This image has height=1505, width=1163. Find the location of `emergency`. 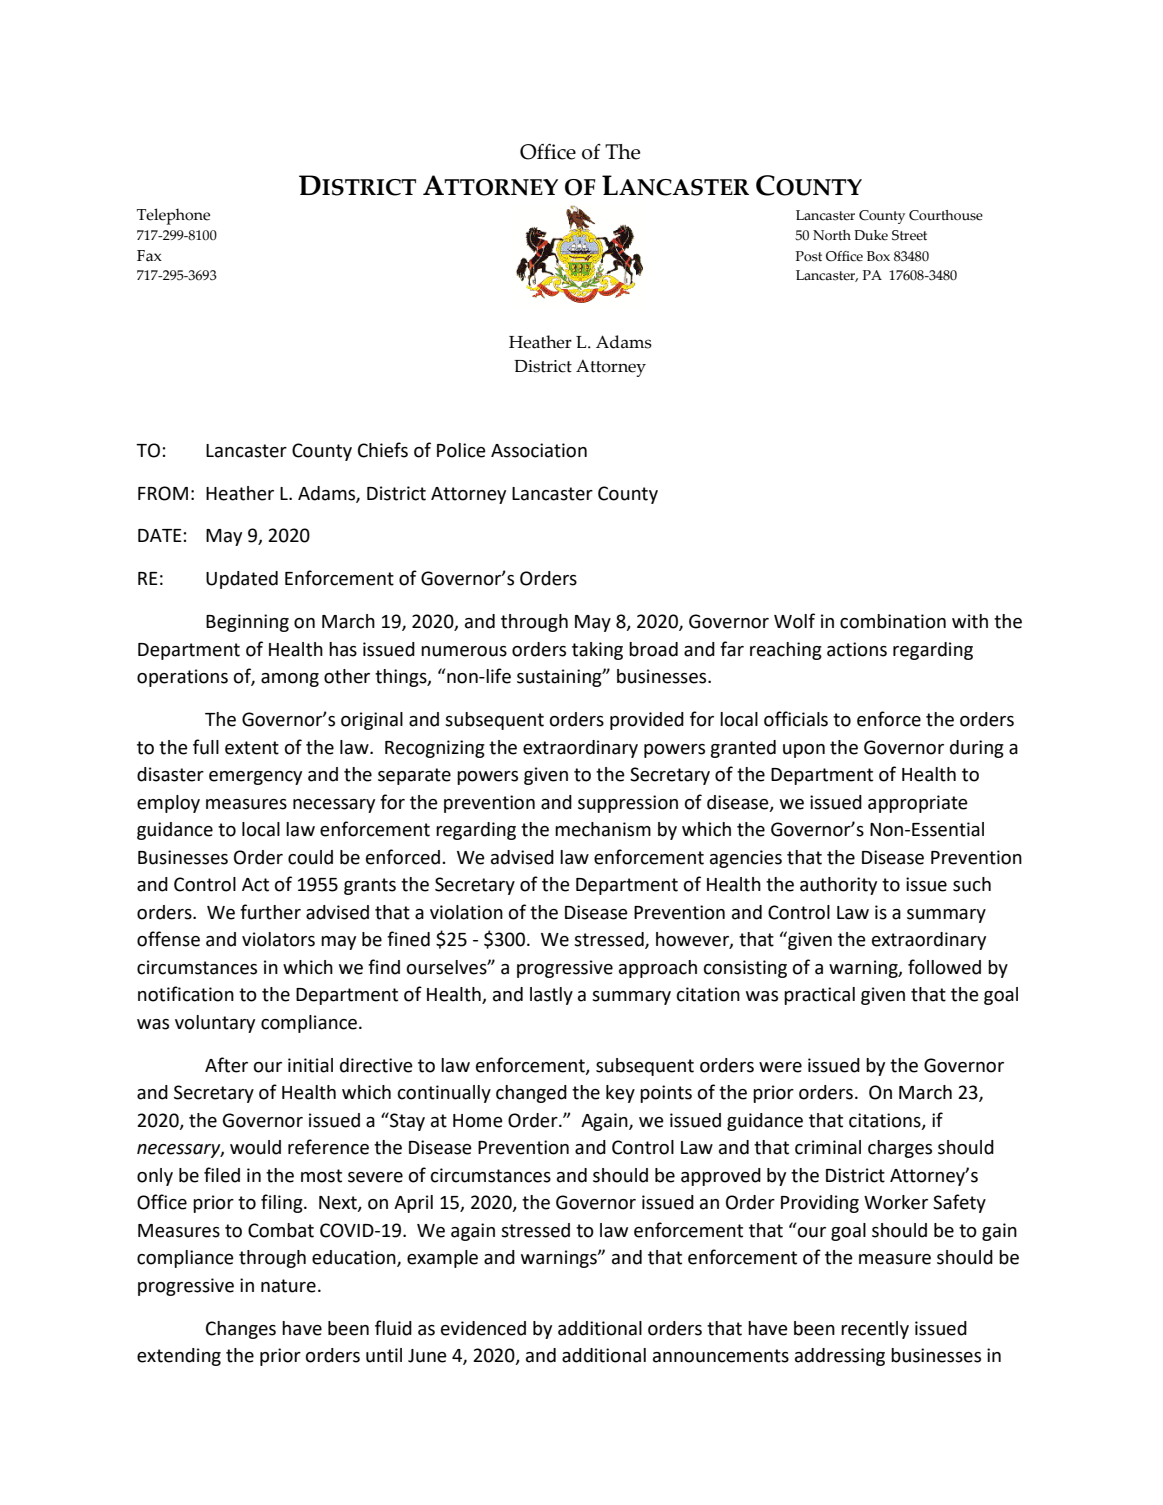

emergency is located at coordinates (255, 778).
